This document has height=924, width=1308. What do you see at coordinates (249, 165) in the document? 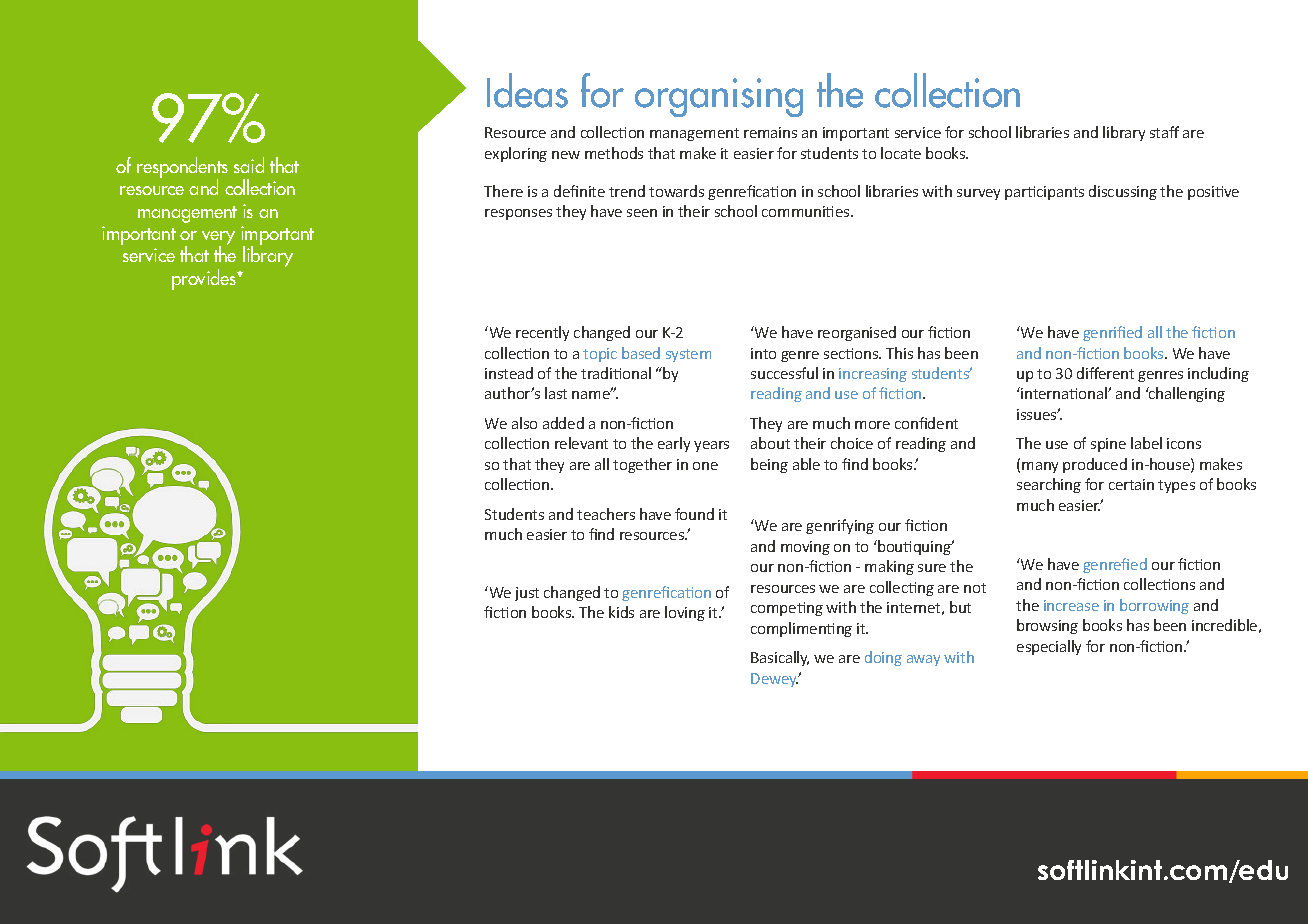
I see `said` at bounding box center [249, 165].
